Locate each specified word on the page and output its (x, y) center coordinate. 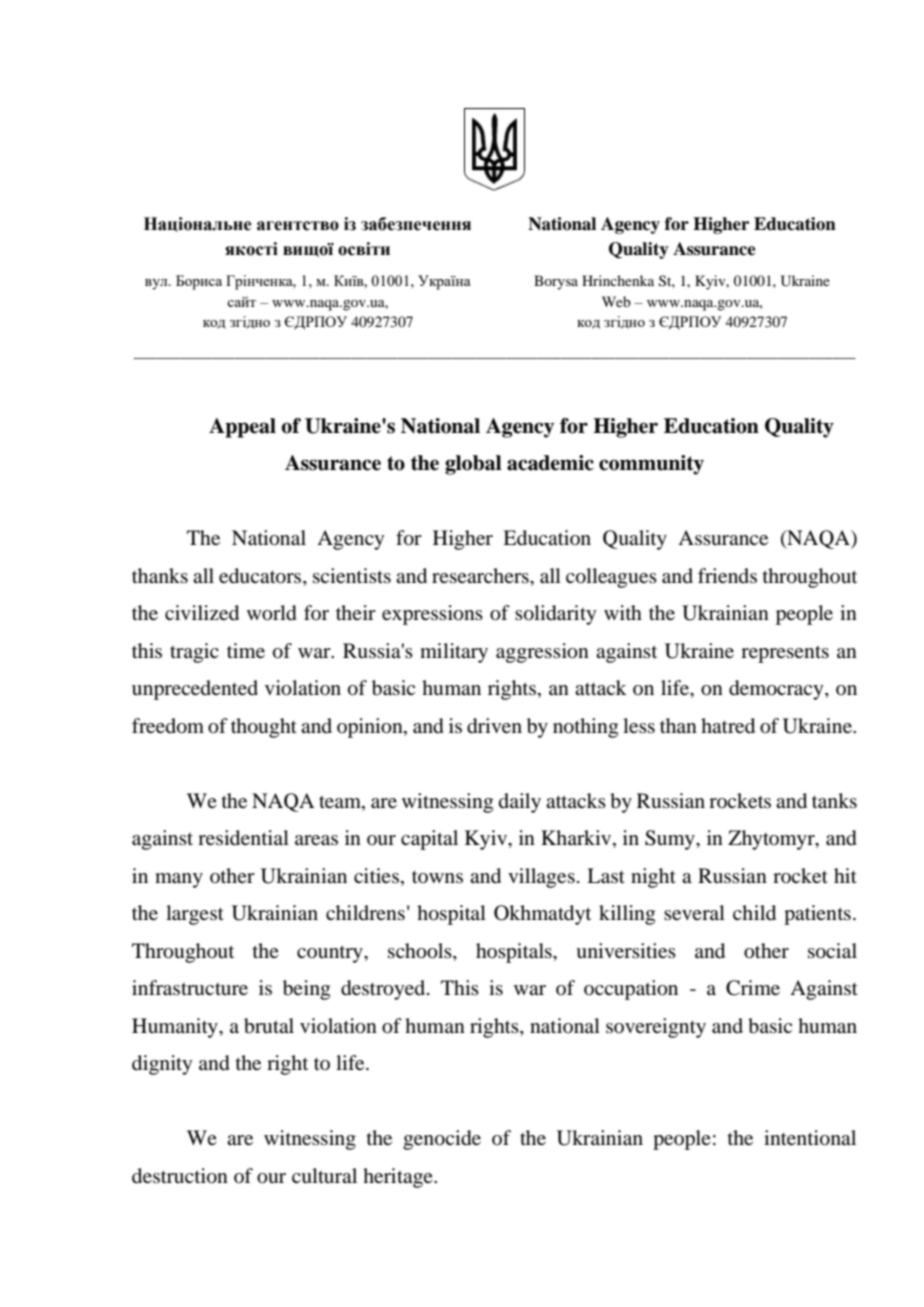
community (651, 465)
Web (616, 301)
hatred (728, 726)
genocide (442, 1140)
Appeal (242, 428)
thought (264, 728)
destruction (180, 1176)
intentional (810, 1138)
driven (494, 726)
